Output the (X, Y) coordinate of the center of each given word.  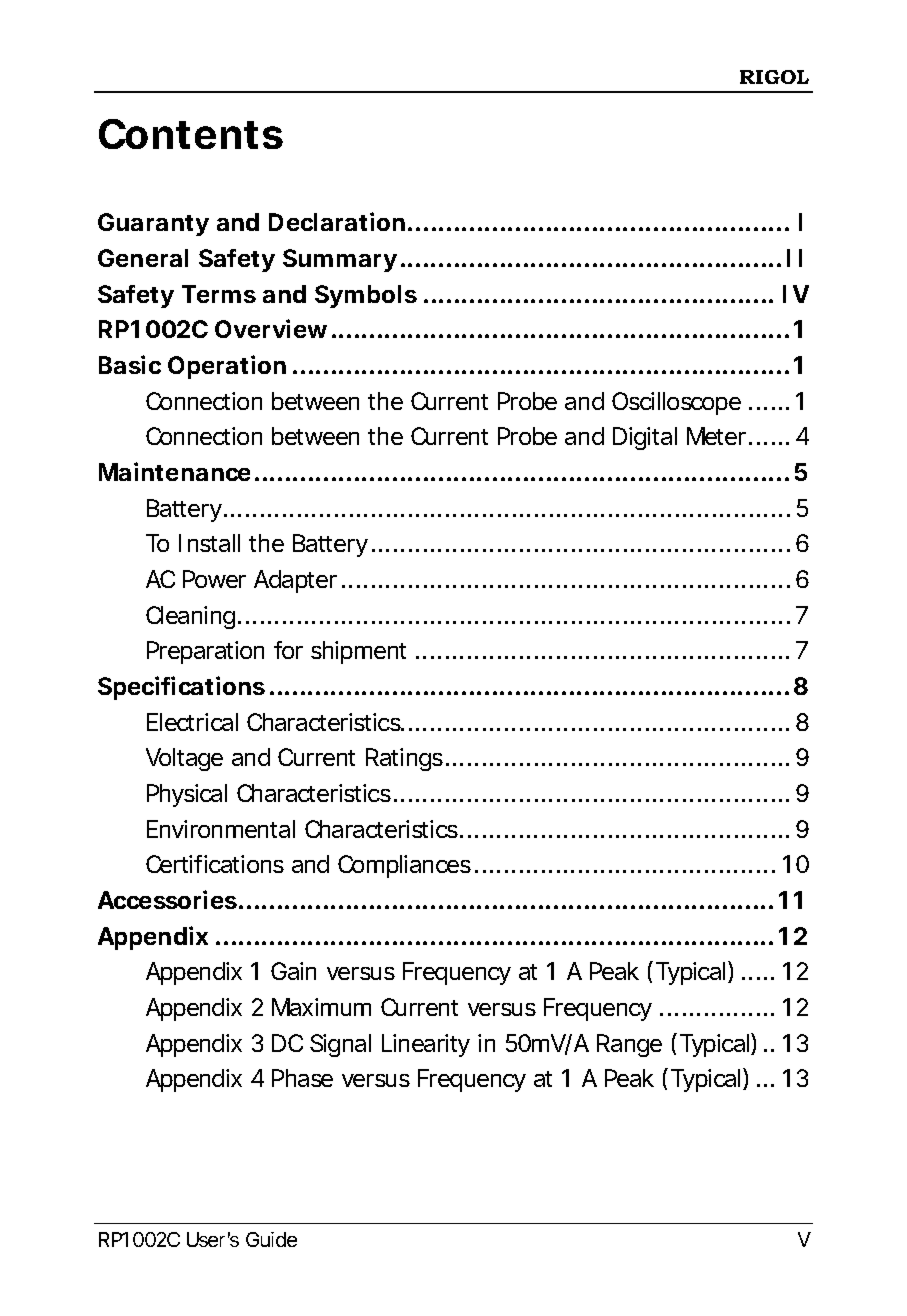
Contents (191, 134)
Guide (271, 1239)
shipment (358, 652)
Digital (645, 438)
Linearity (426, 1045)
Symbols (366, 296)
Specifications (181, 688)
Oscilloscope (676, 403)
